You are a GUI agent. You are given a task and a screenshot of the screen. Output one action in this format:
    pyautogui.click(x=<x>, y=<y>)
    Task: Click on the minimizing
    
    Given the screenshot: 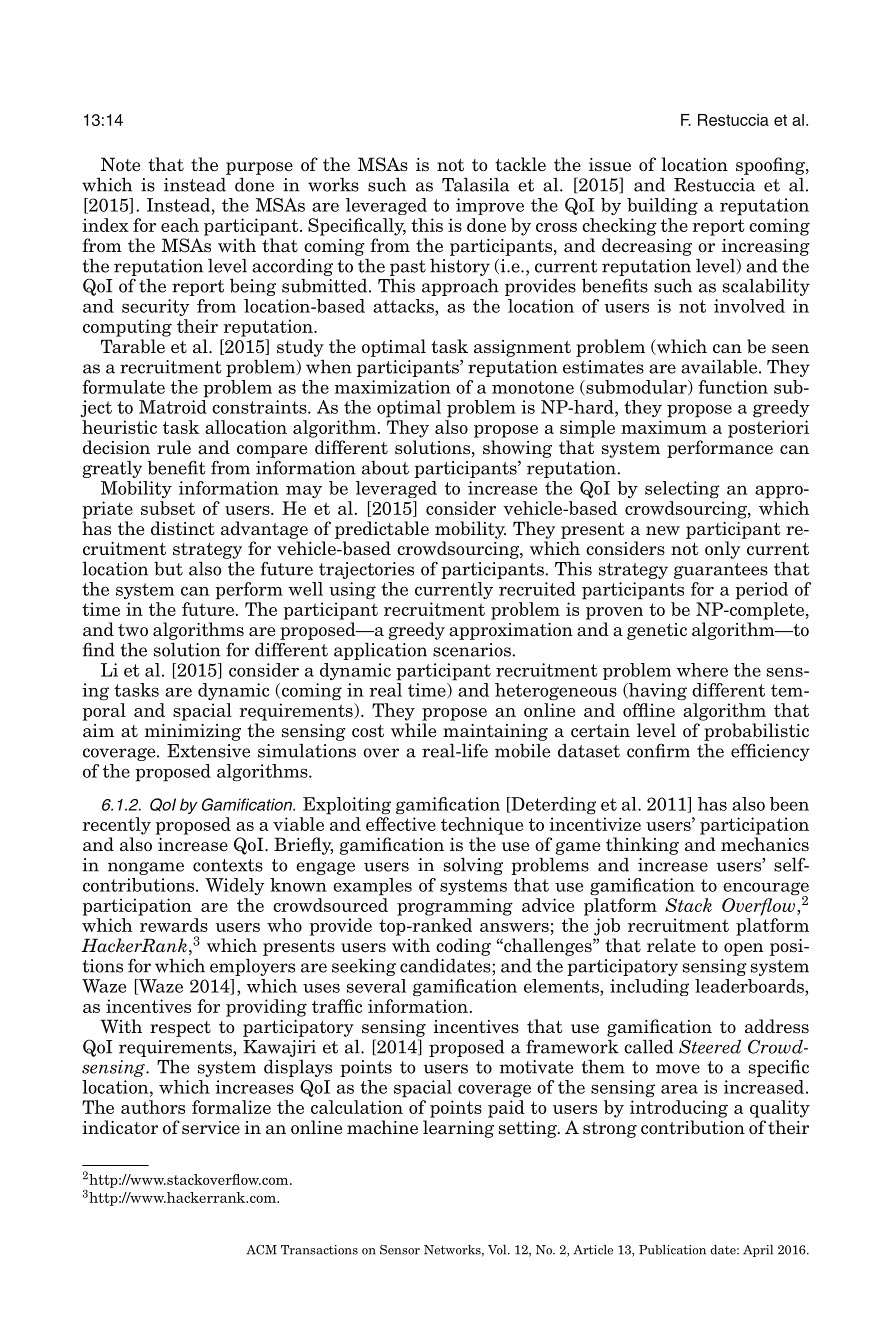 What is the action you would take?
    pyautogui.click(x=193, y=732)
